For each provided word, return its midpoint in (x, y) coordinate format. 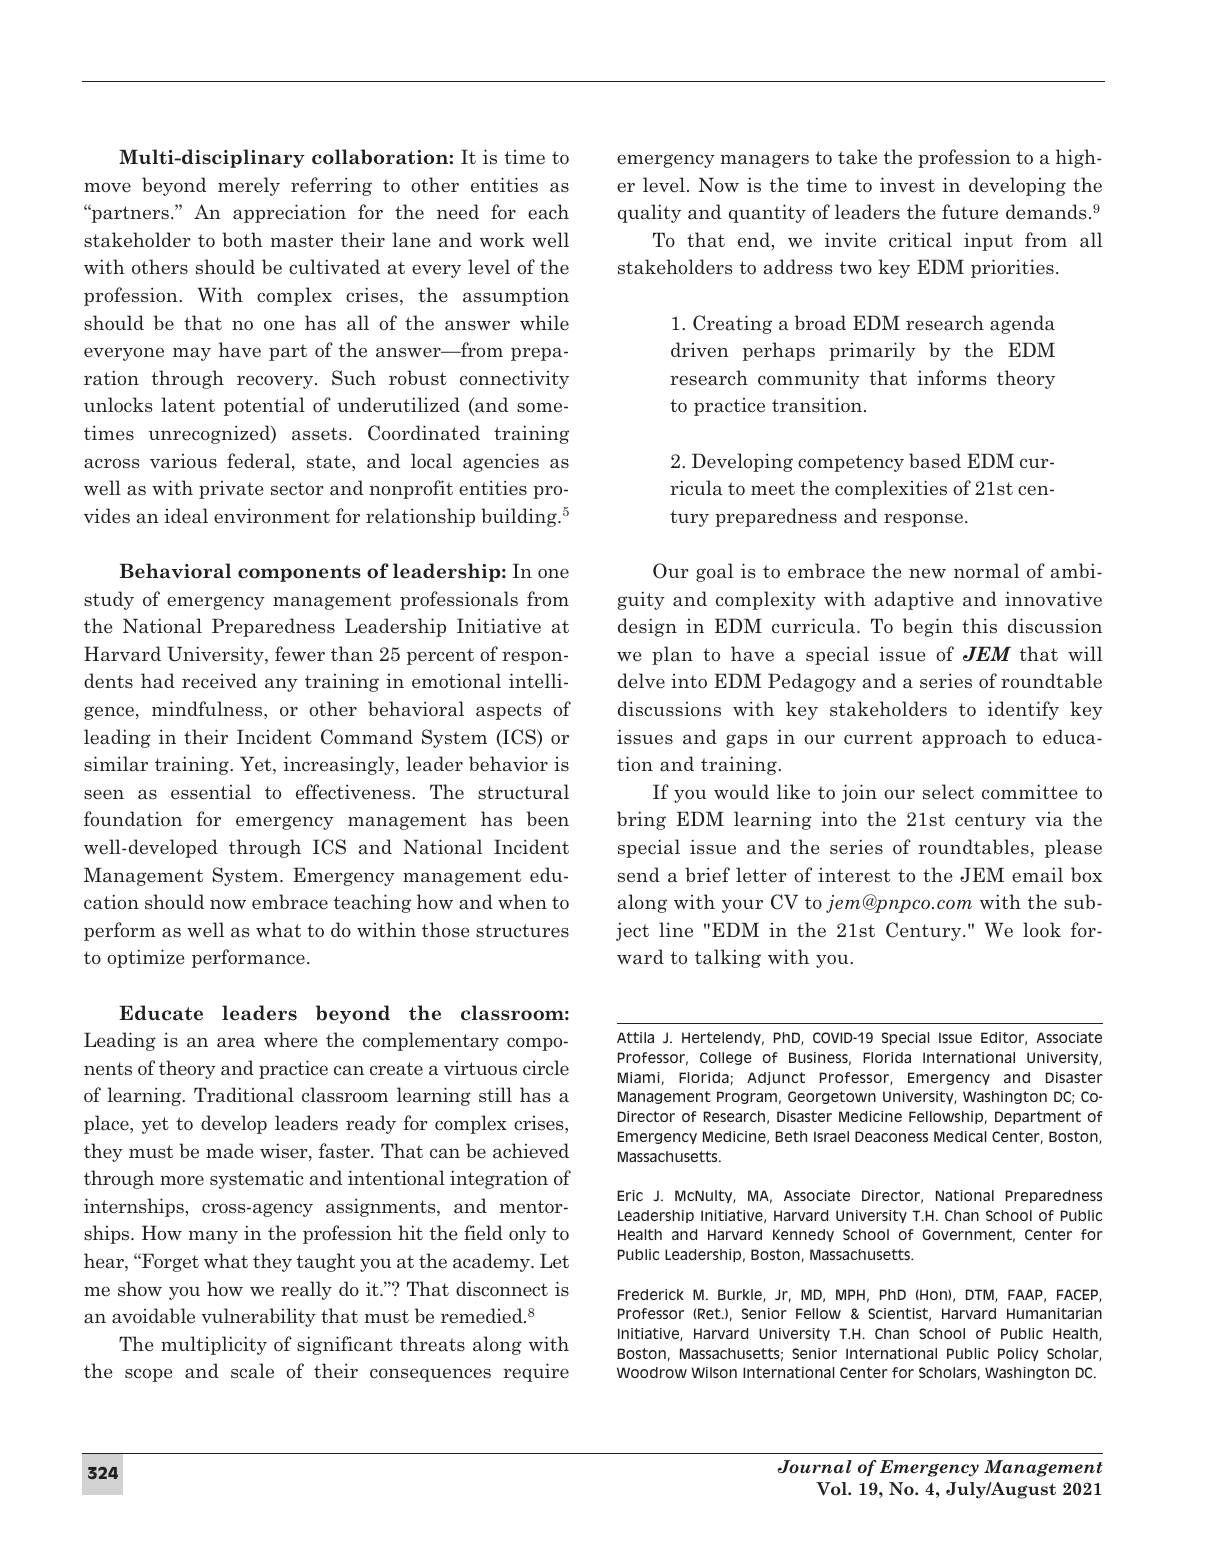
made (229, 1151)
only (527, 1234)
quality (649, 213)
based (935, 461)
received (219, 681)
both (242, 240)
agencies (501, 462)
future (970, 212)
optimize (145, 958)
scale (252, 1371)
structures (522, 931)
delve (641, 681)
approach (964, 738)
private (231, 490)
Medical (960, 1136)
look (1042, 930)
